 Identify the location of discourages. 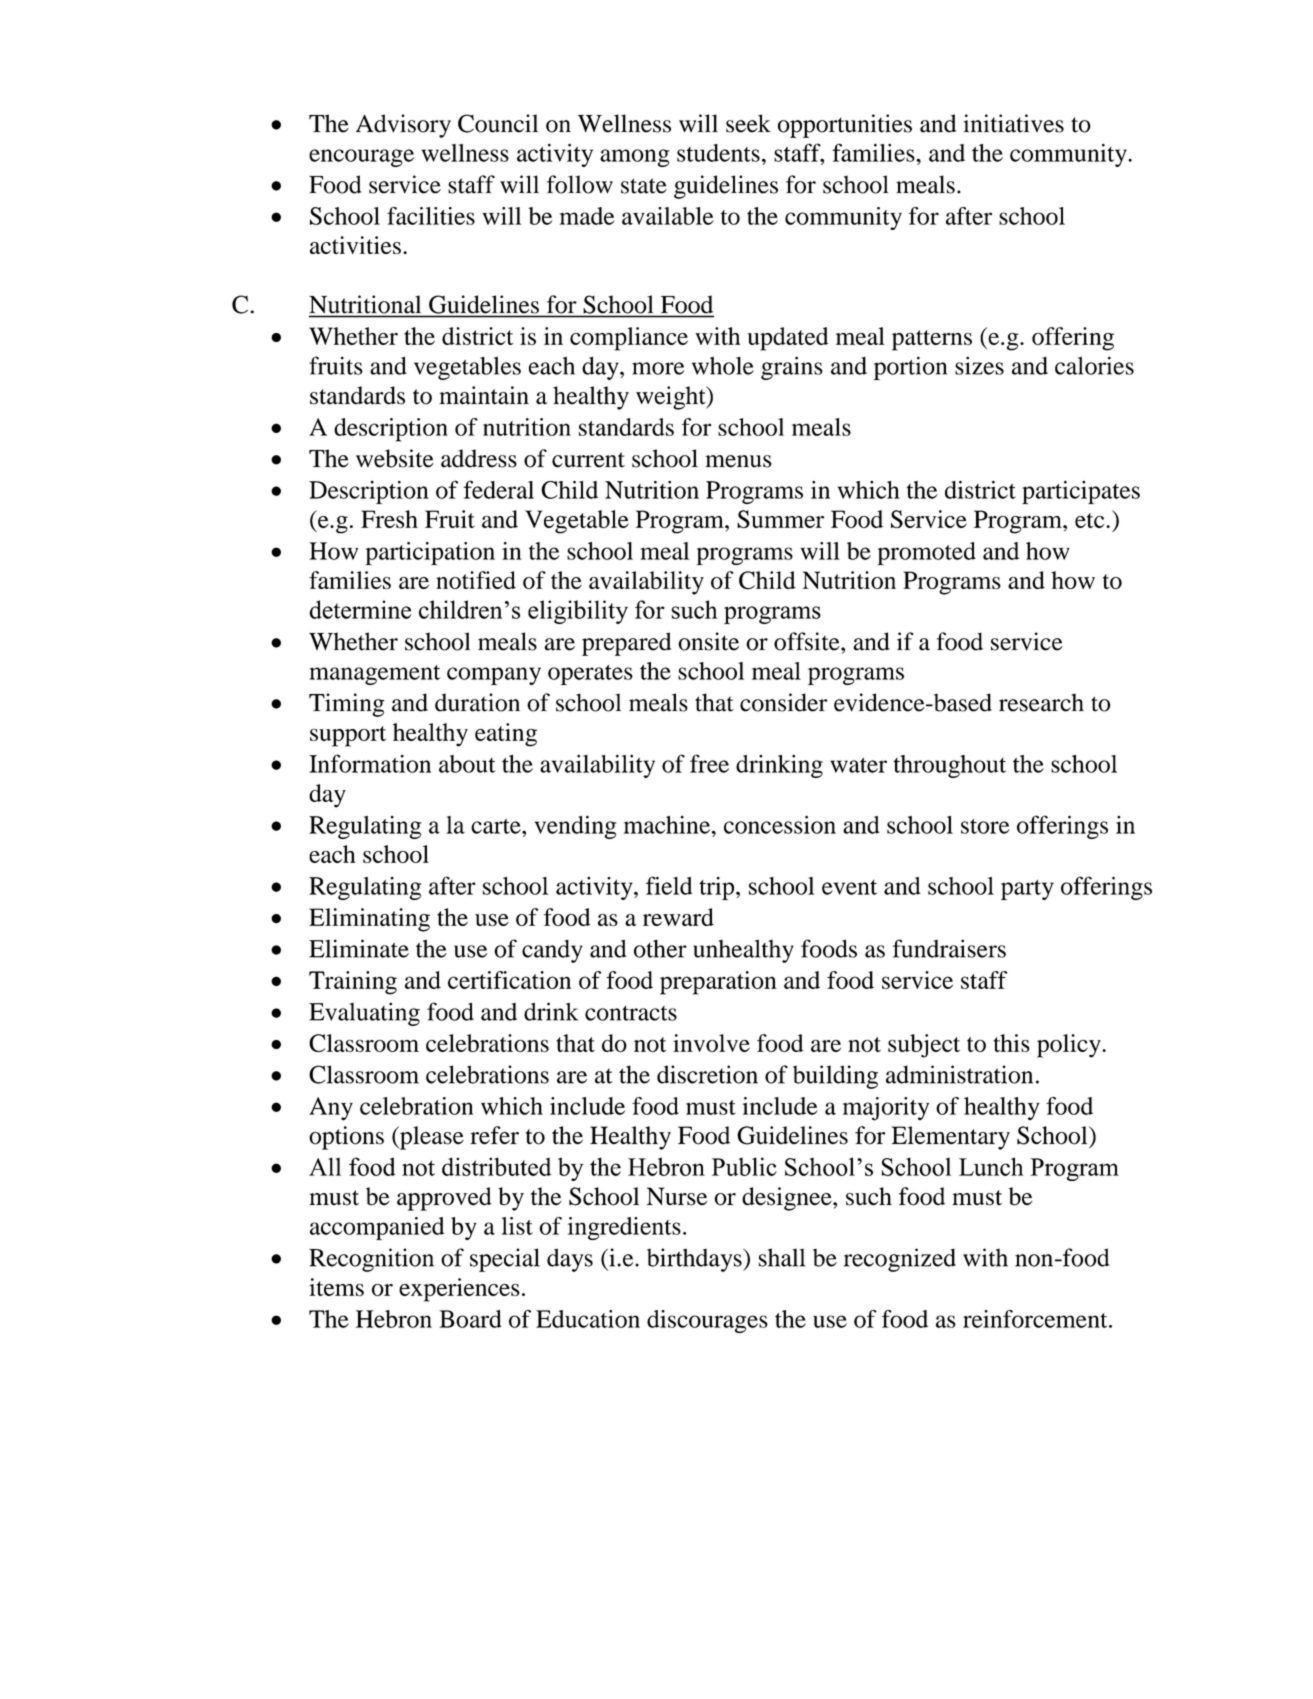
(707, 1321).
